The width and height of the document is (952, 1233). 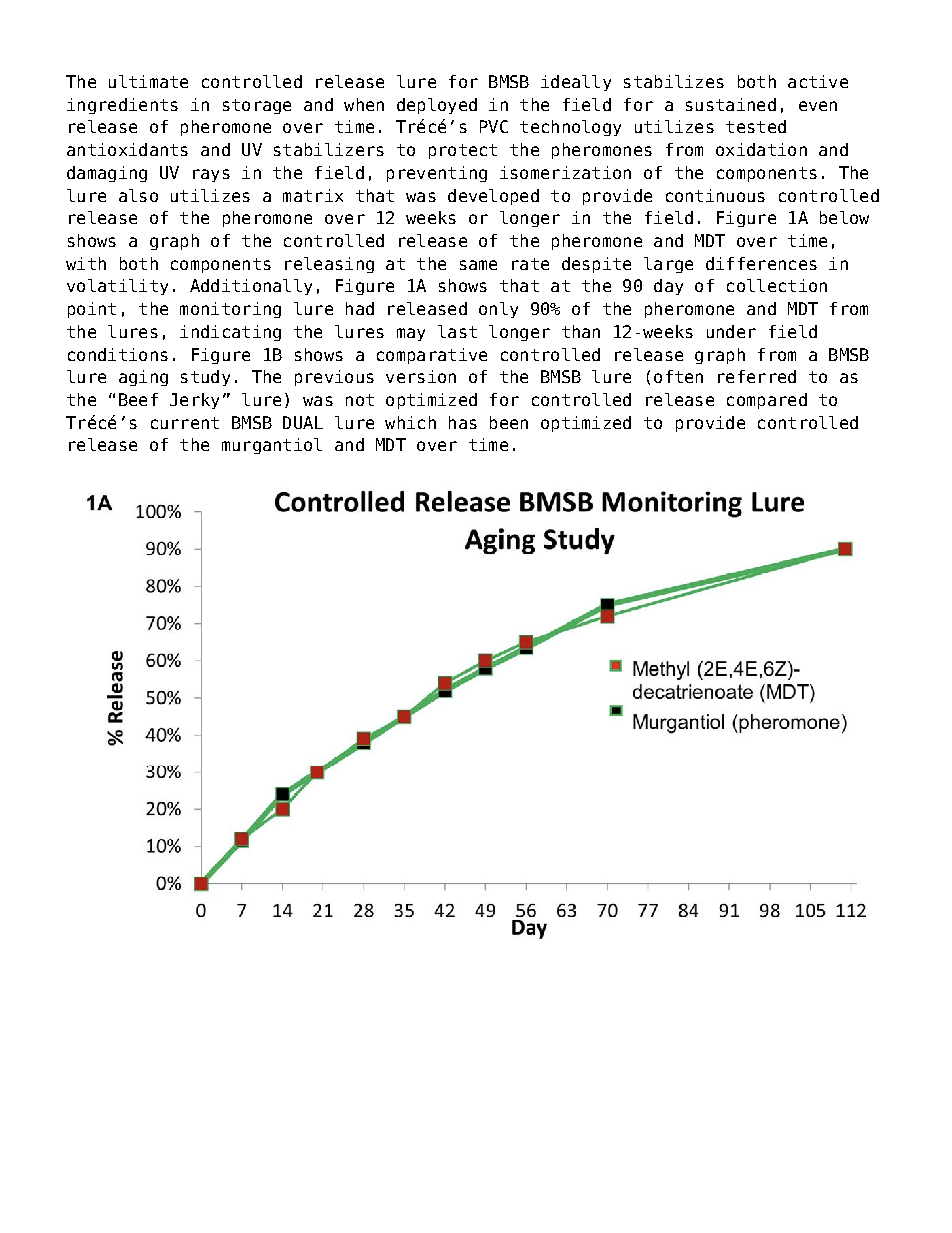 What do you see at coordinates (478, 265) in the document?
I see `same` at bounding box center [478, 265].
